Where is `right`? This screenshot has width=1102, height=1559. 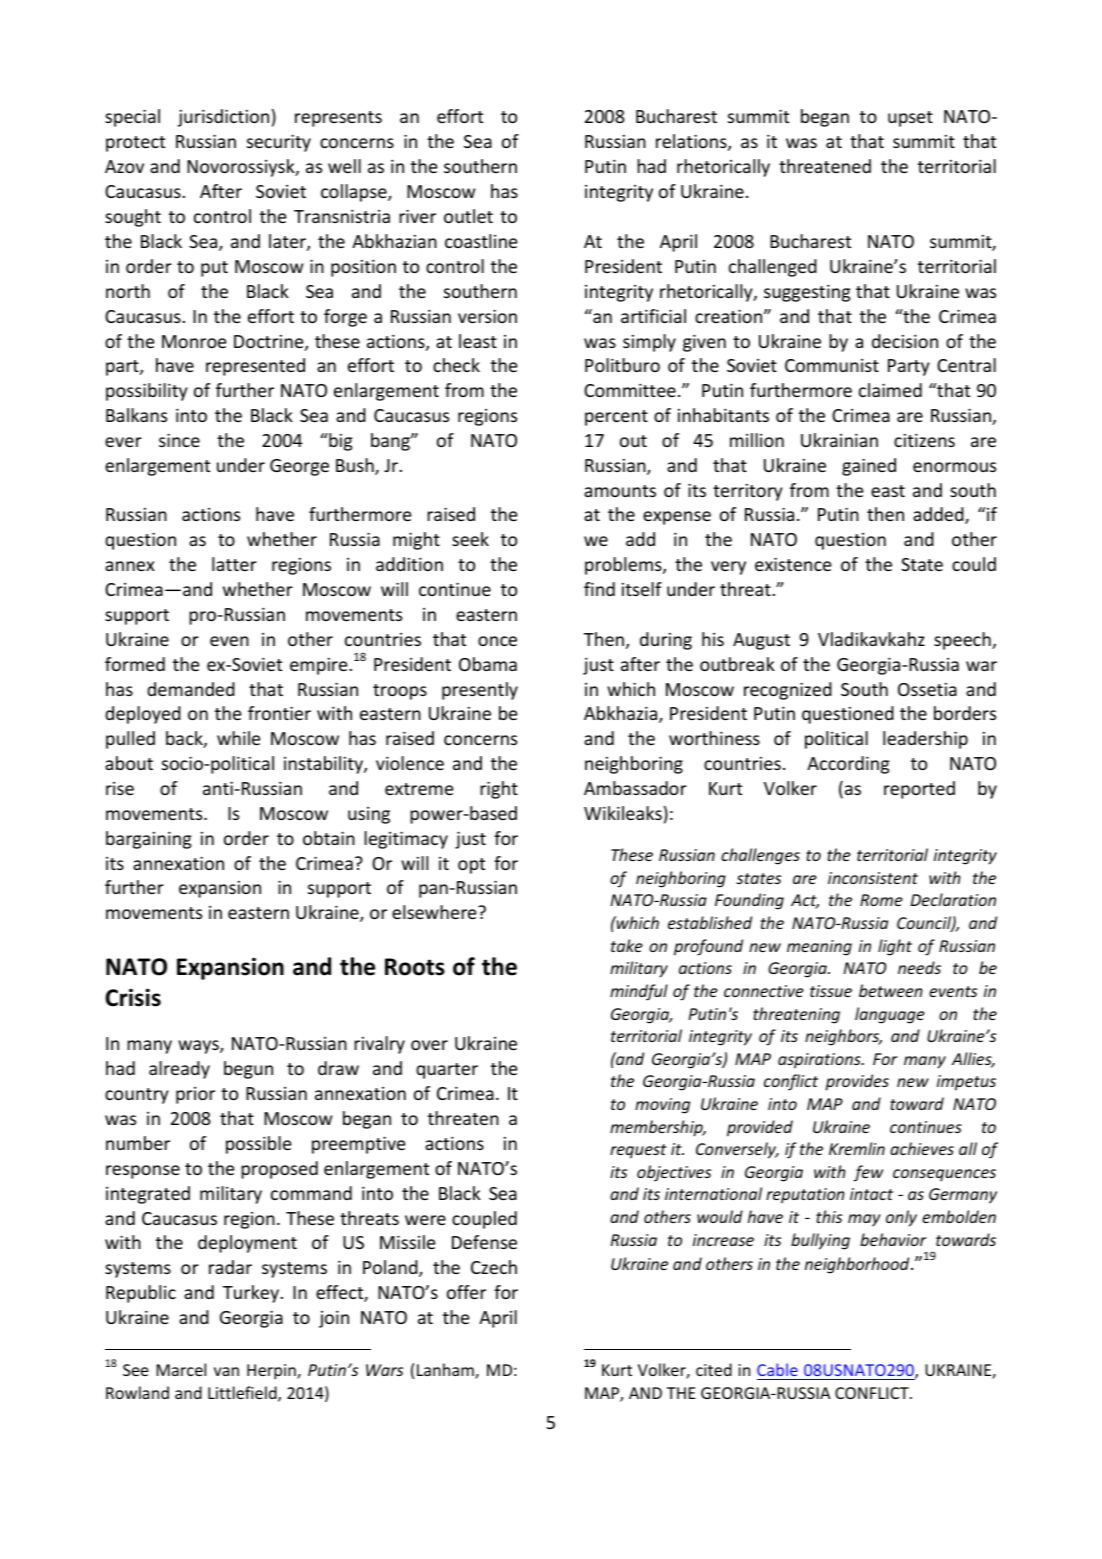 right is located at coordinates (499, 790).
